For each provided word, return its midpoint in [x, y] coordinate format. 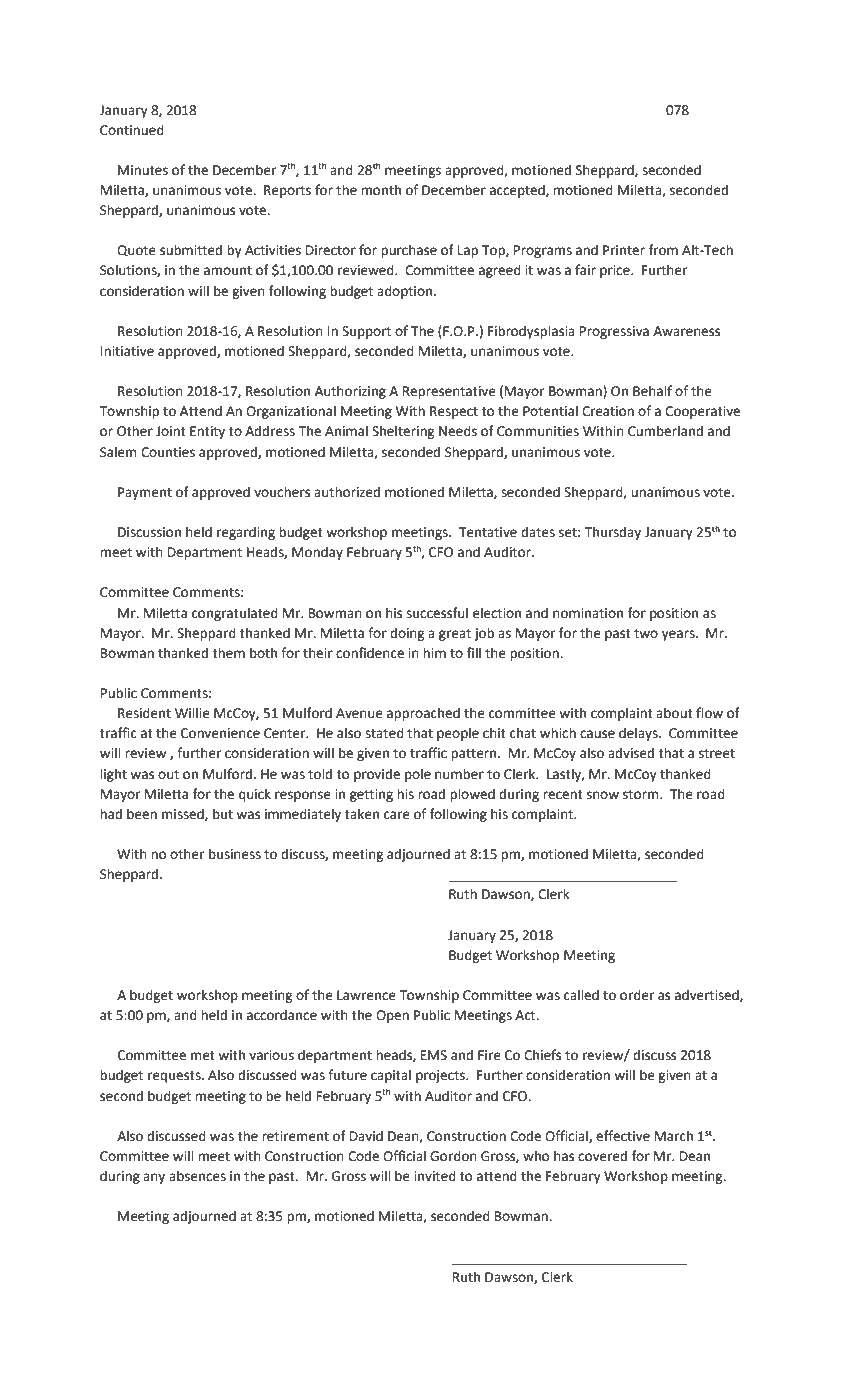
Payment [145, 493]
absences [197, 1176]
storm [642, 795]
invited [435, 1176]
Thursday [613, 533]
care [397, 815]
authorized [347, 492]
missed [184, 814]
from [663, 250]
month [381, 190]
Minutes [143, 170]
